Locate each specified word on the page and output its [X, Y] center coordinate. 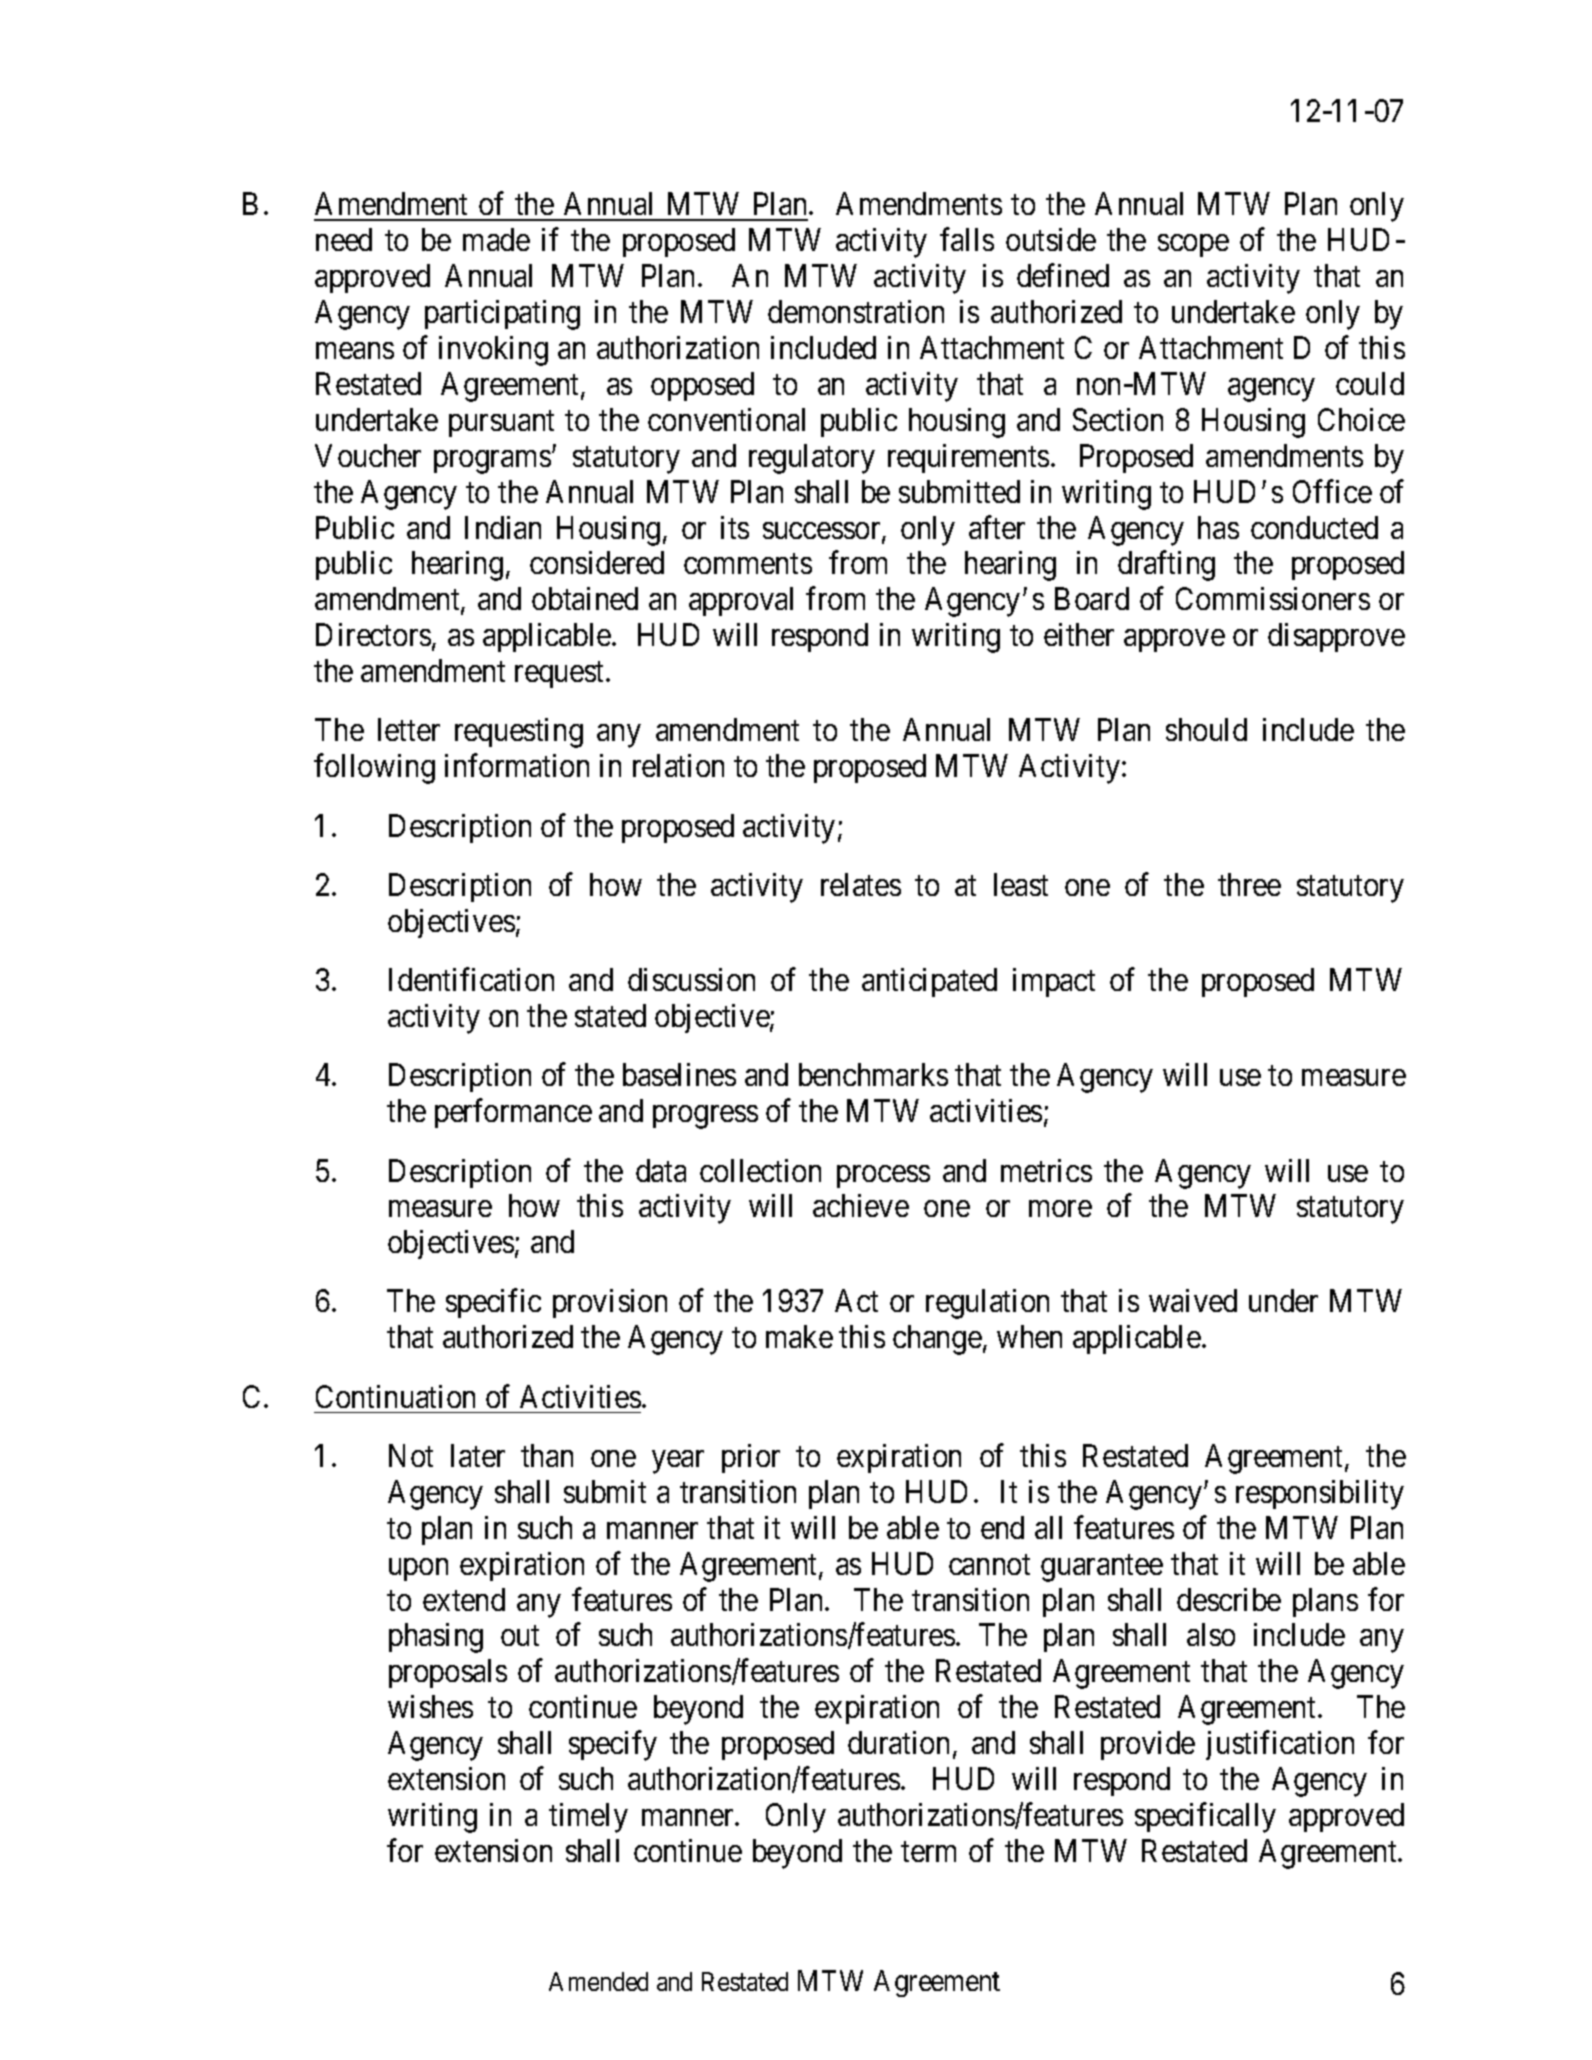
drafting [1166, 566]
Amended [598, 1981]
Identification [471, 979]
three [1249, 884]
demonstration [856, 311]
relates [861, 884]
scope [1193, 246]
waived [1193, 1300]
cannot [989, 1565]
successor [823, 532]
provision [610, 1303]
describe [1229, 1599]
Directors [373, 634]
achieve [861, 1205]
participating [502, 315]
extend [464, 1599]
